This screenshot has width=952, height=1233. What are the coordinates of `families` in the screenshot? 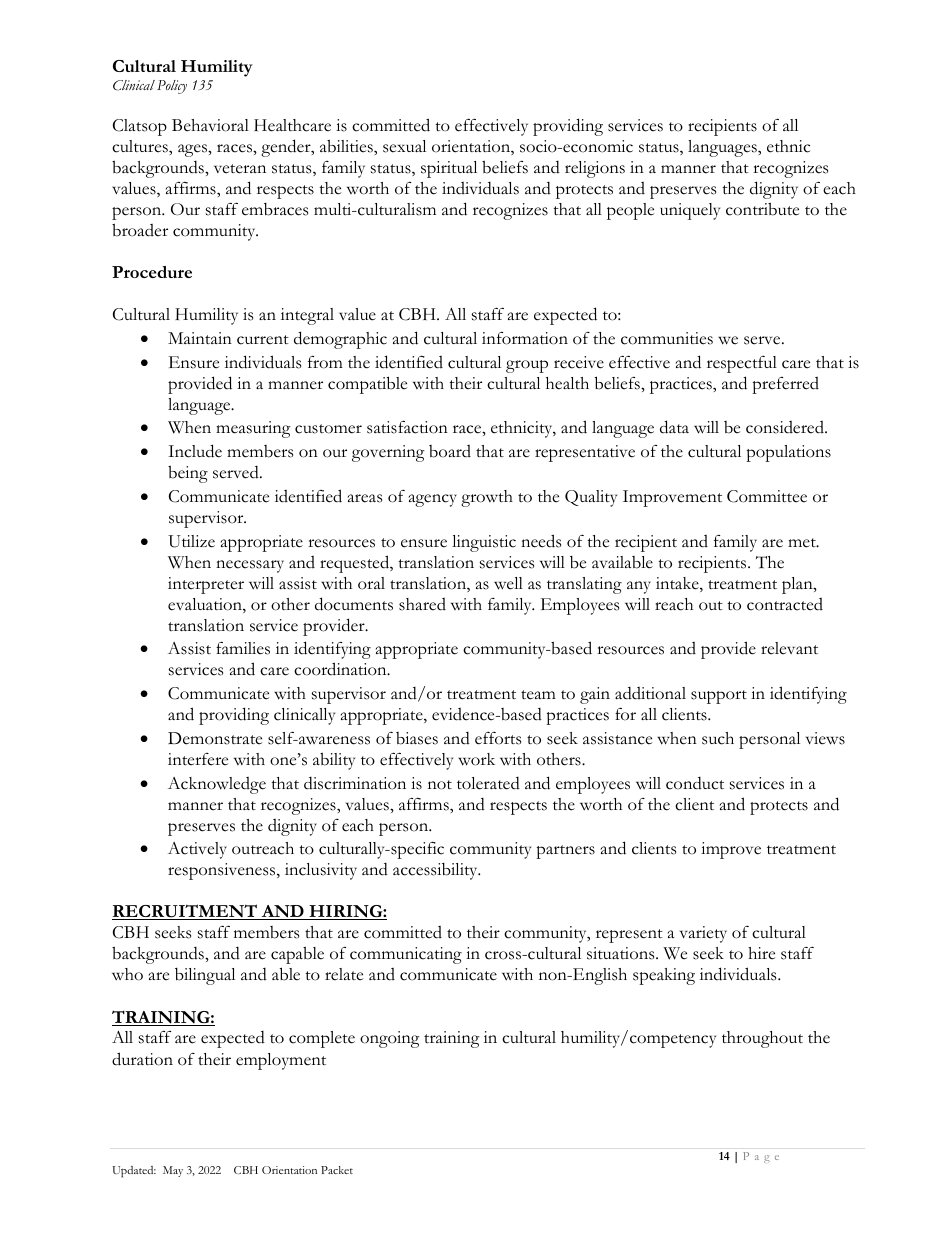 It's located at (243, 648).
